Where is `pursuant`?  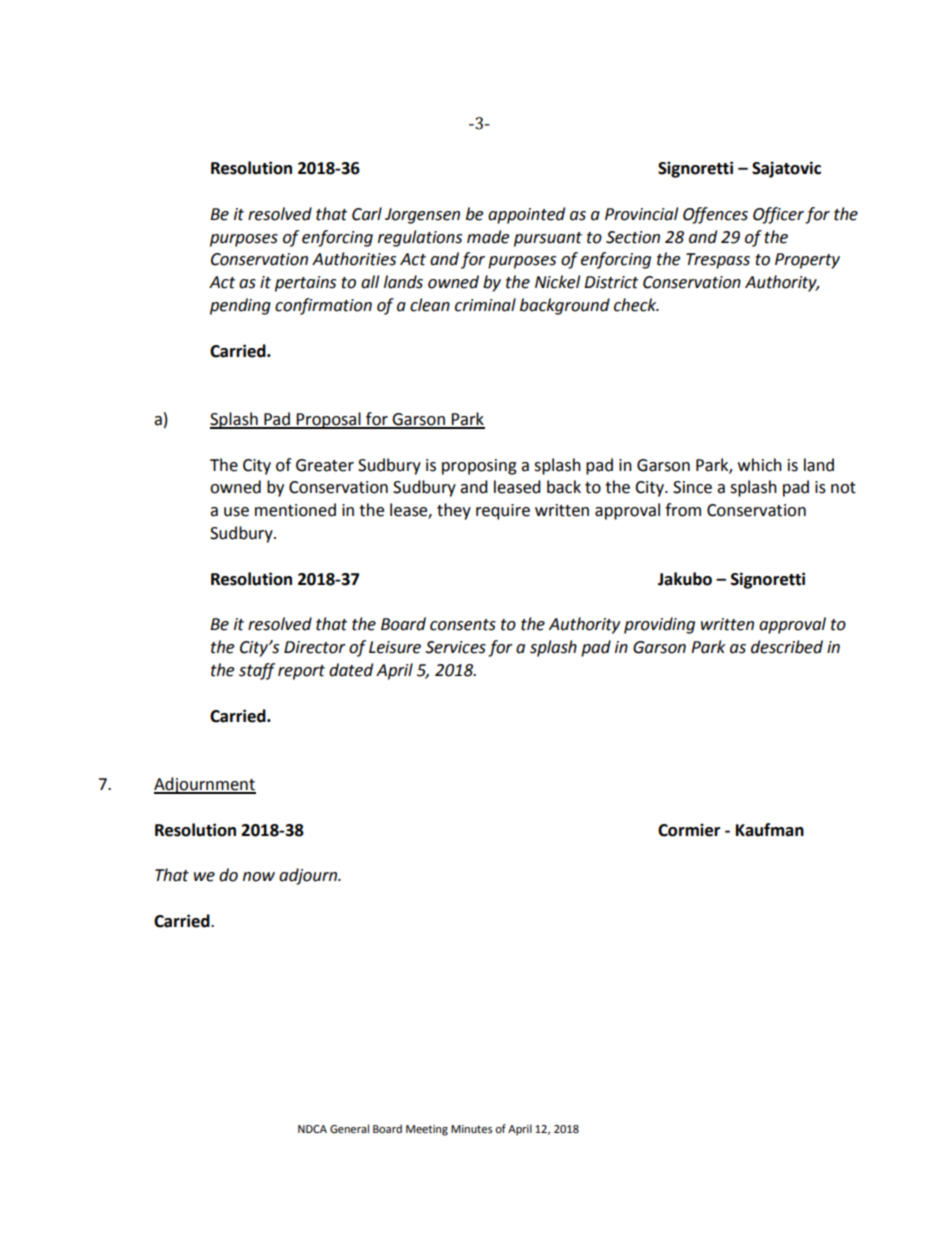 pursuant is located at coordinates (548, 239).
